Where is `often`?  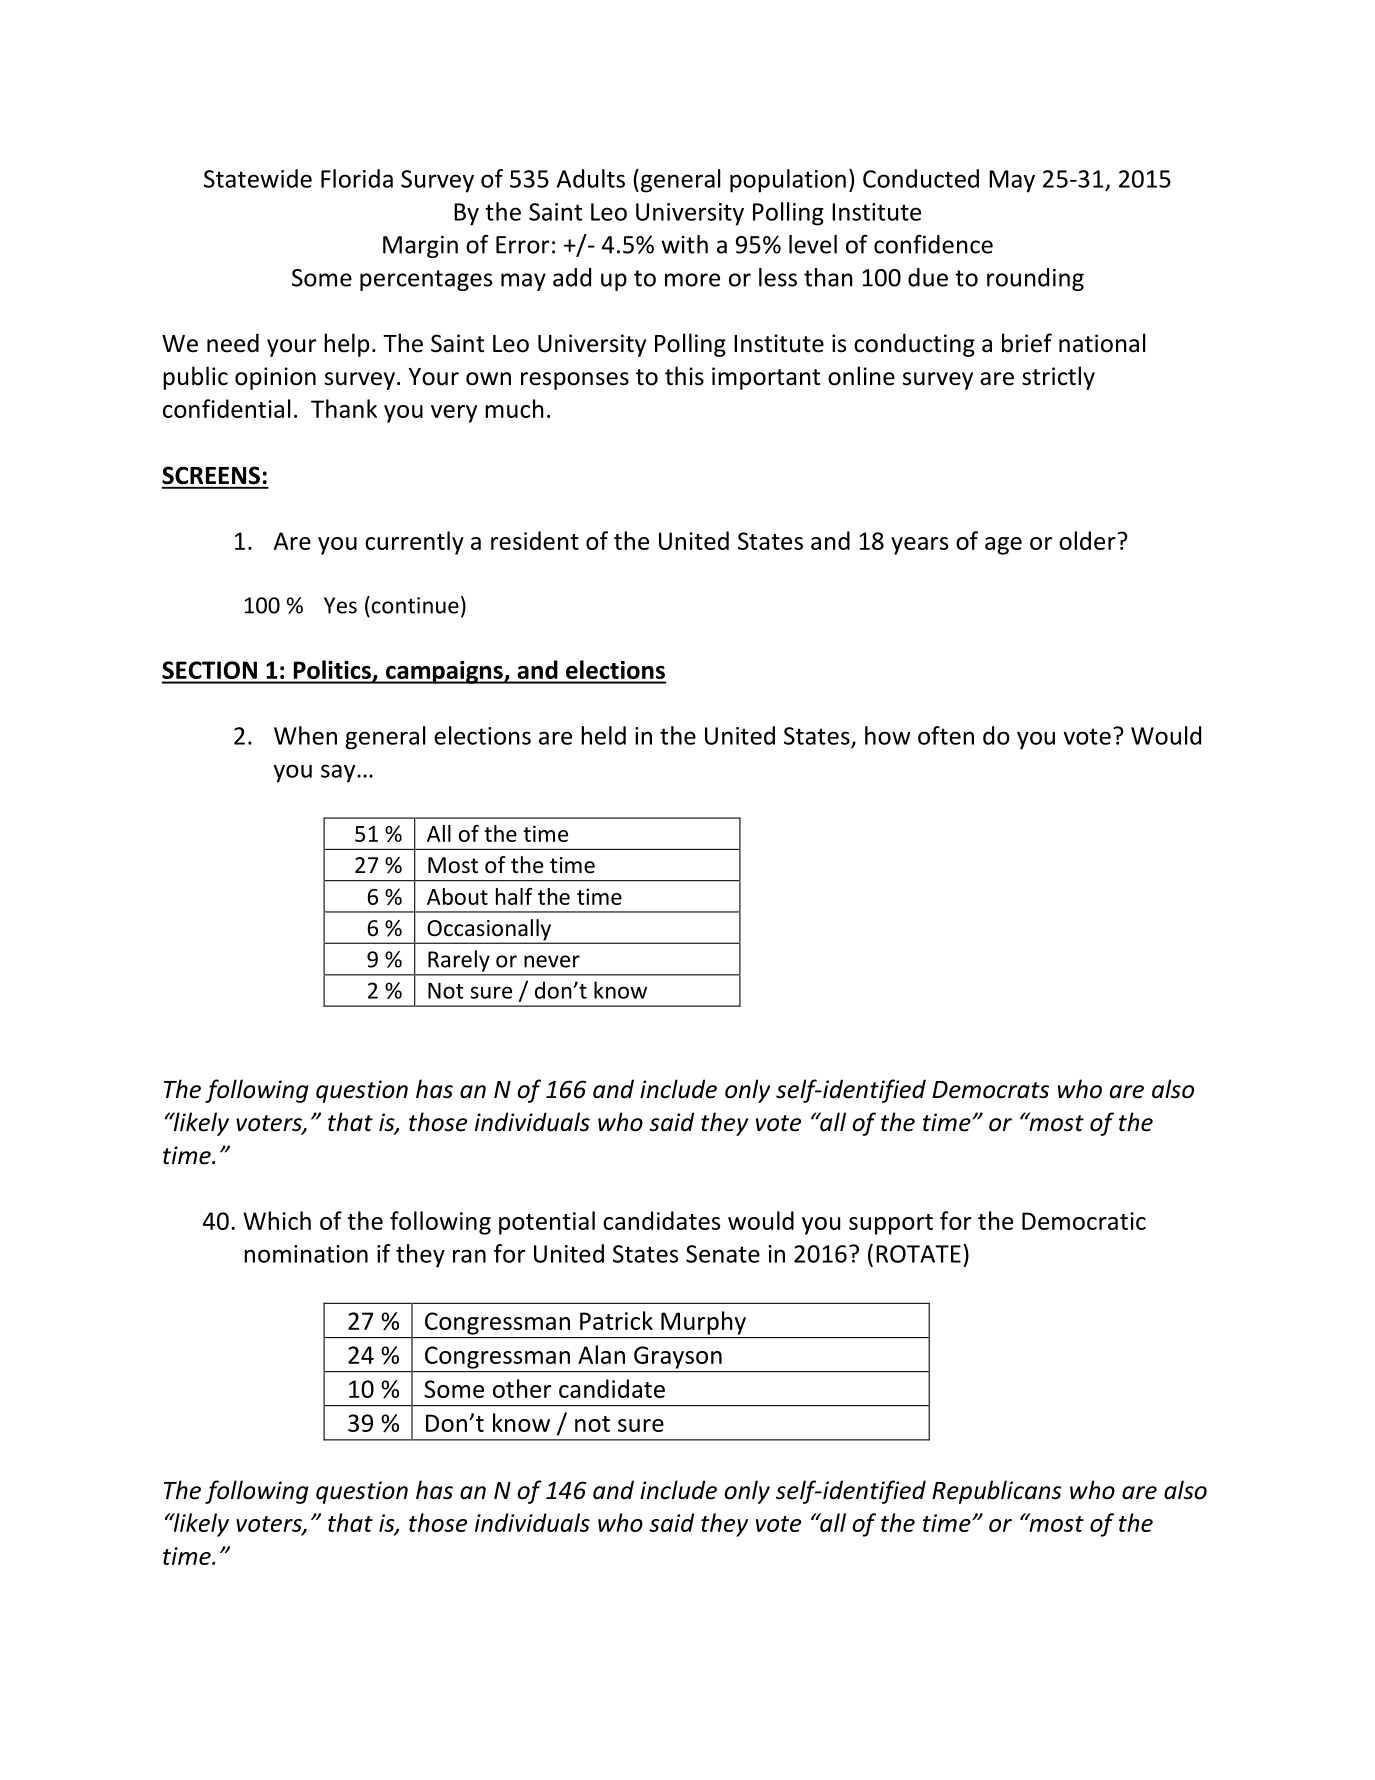 often is located at coordinates (946, 735).
